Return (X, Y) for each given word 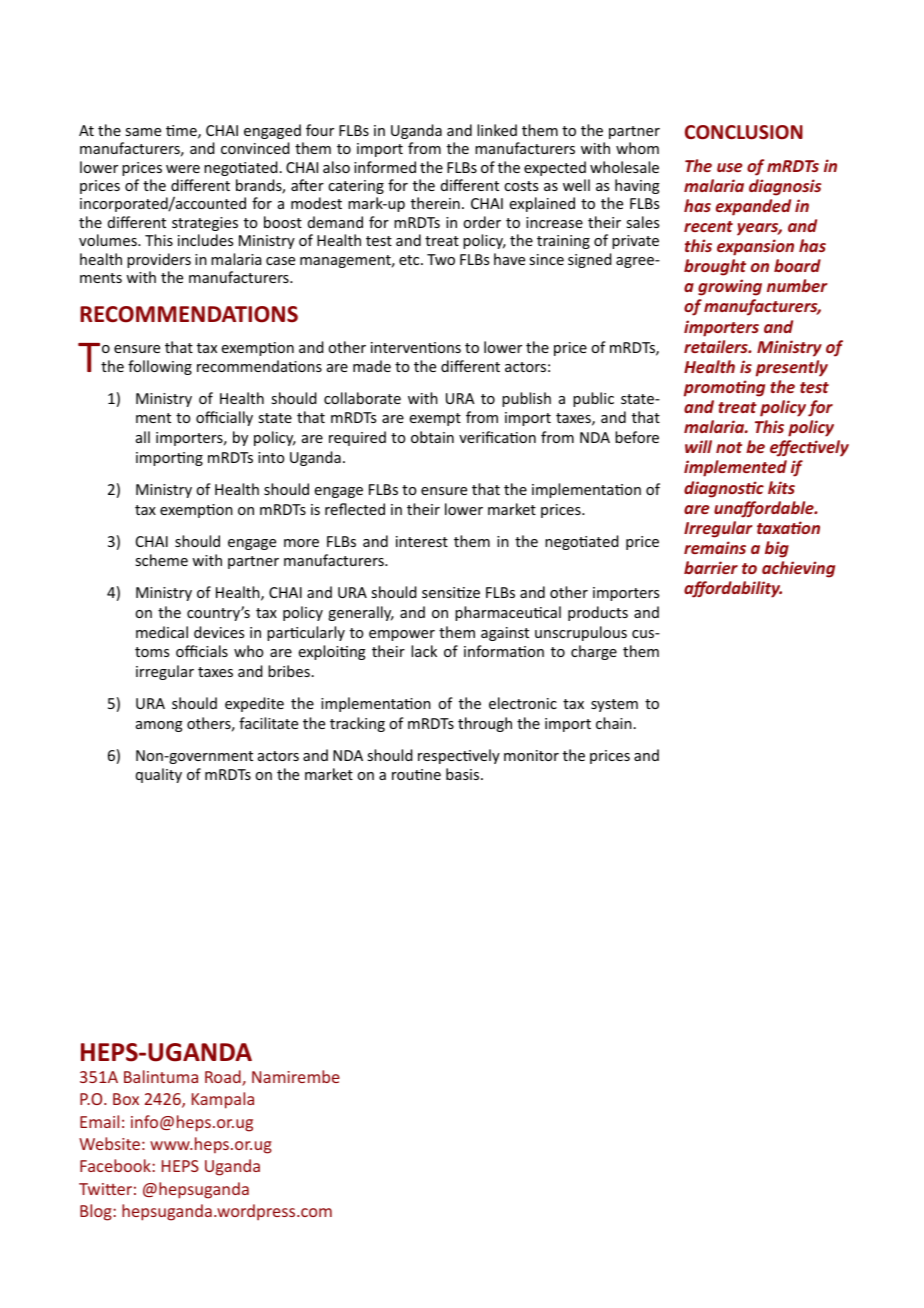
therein (435, 203)
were (183, 169)
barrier (711, 567)
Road (224, 1078)
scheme (161, 560)
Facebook (116, 1165)
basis (464, 774)
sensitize (451, 592)
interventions (416, 347)
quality (159, 775)
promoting (724, 388)
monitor (531, 755)
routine (416, 774)
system (614, 705)
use (730, 167)
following (160, 367)
